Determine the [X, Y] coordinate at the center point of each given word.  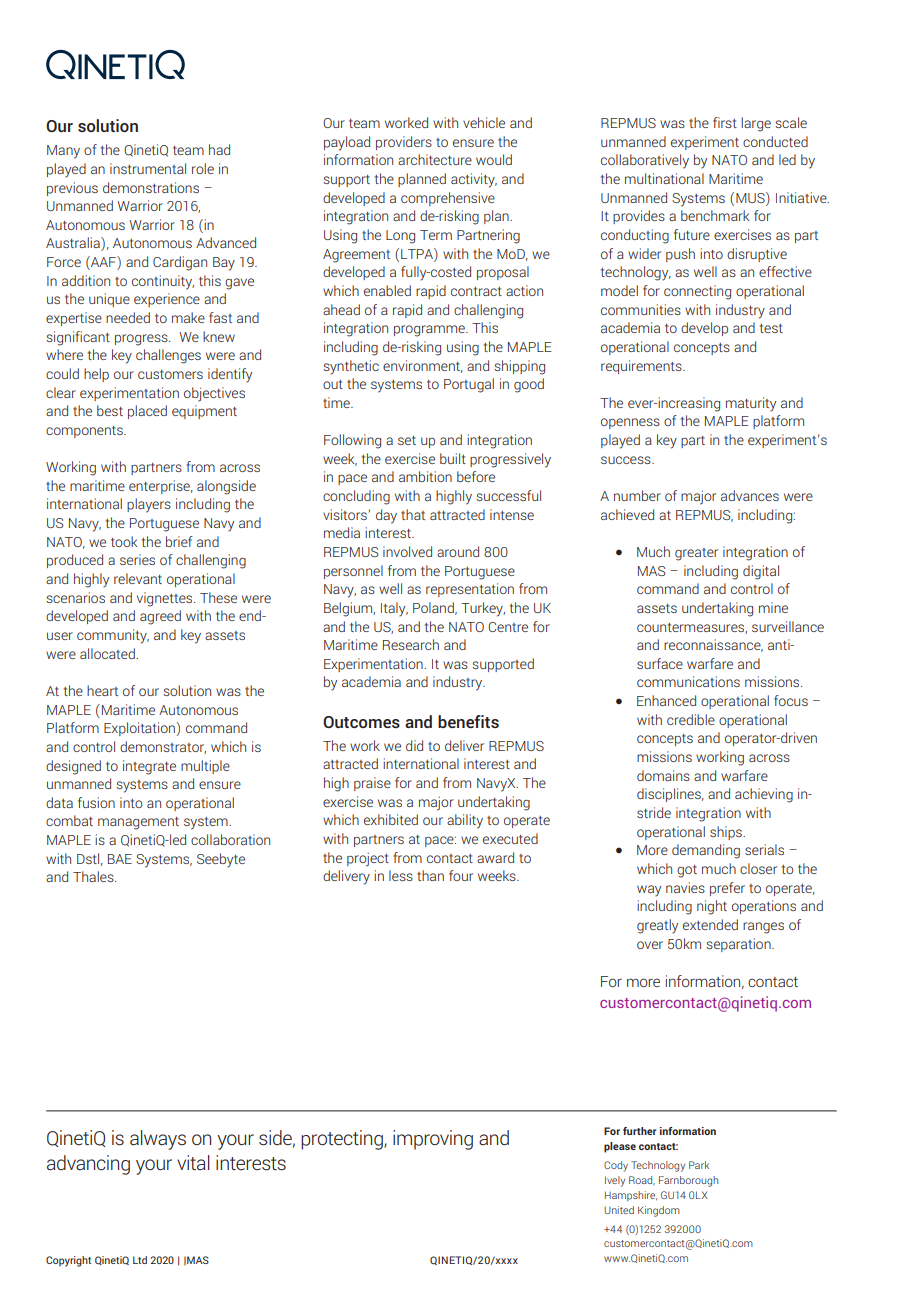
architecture [435, 159]
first [725, 122]
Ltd [140, 1260]
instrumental [148, 168]
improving [433, 1140]
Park [699, 1165]
